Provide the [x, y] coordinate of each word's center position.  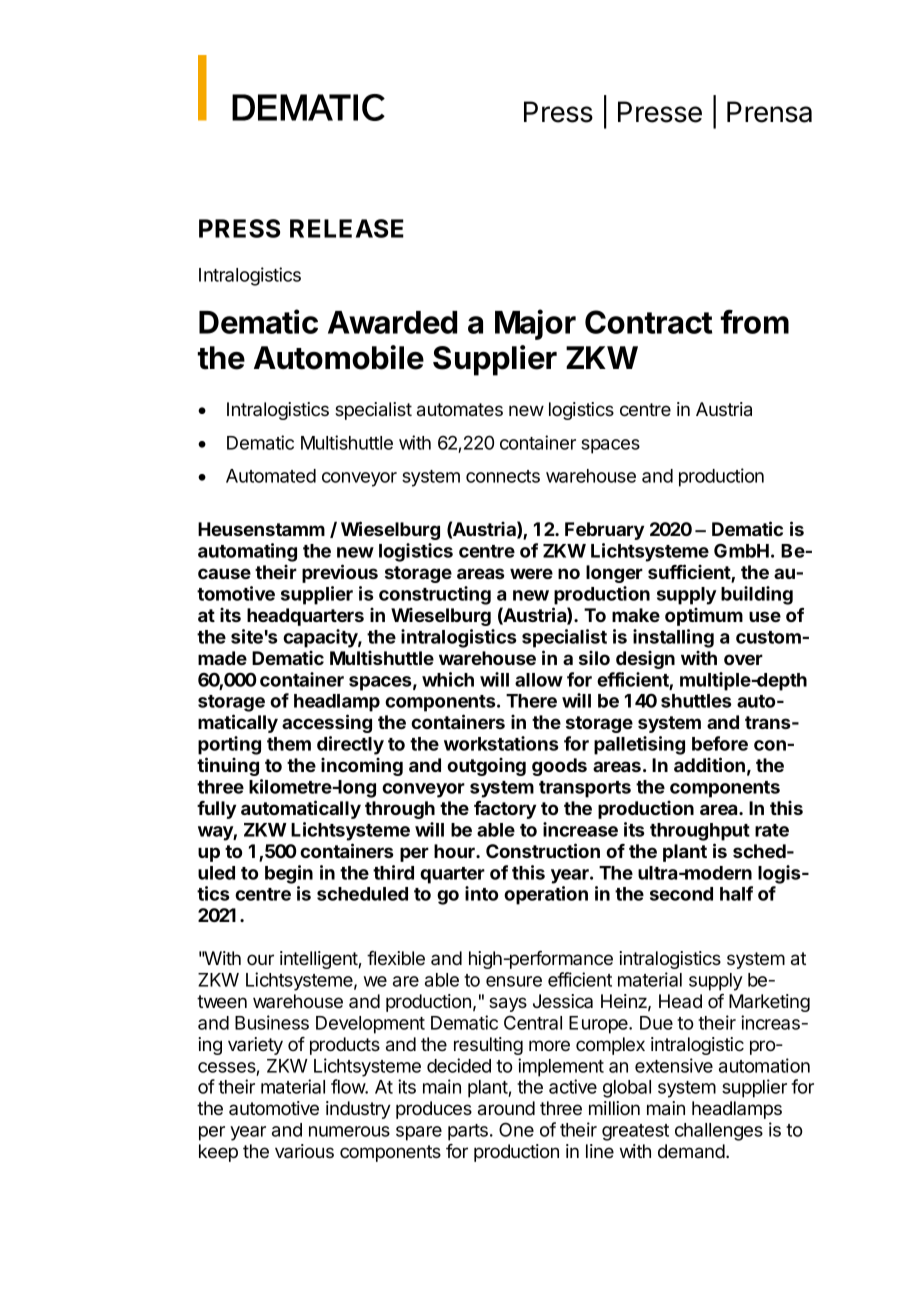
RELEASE [347, 228]
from [754, 321]
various [304, 1151]
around [506, 1108]
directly [350, 745]
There [531, 701]
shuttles [696, 701]
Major [535, 324]
